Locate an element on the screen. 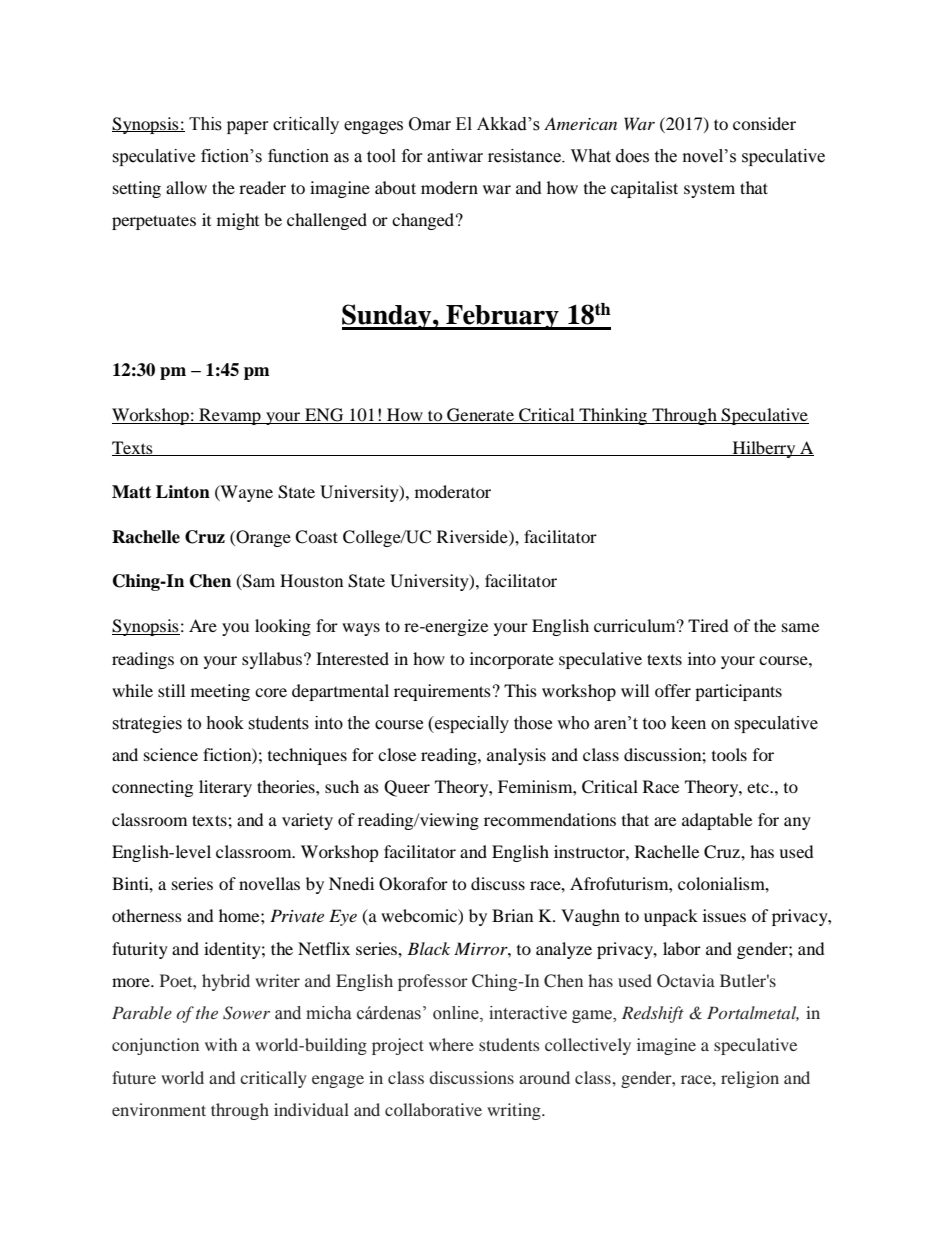 This screenshot has height=1233, width=952. system is located at coordinates (709, 191).
